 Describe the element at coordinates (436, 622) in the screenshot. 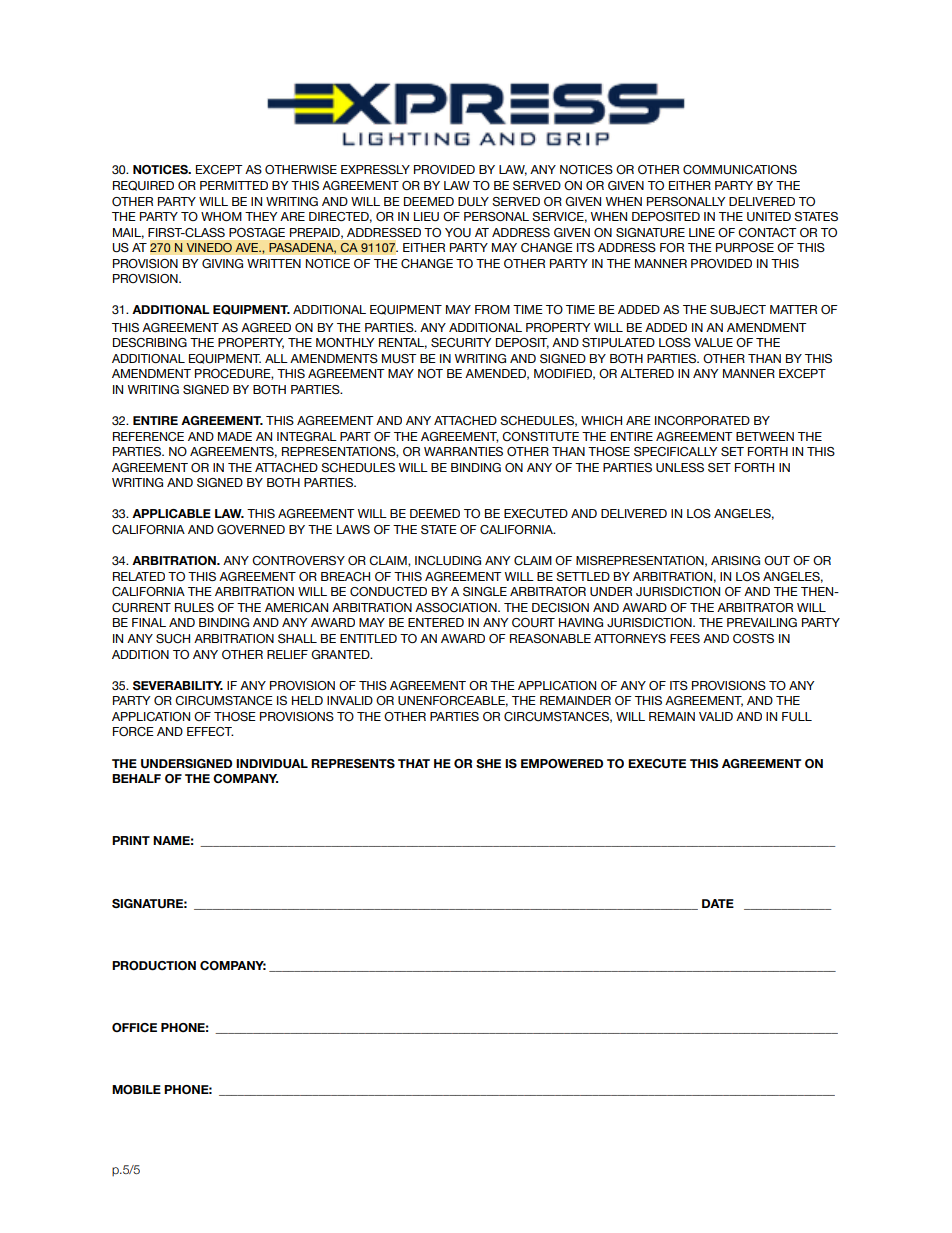

I see `ENTERED` at that location.
